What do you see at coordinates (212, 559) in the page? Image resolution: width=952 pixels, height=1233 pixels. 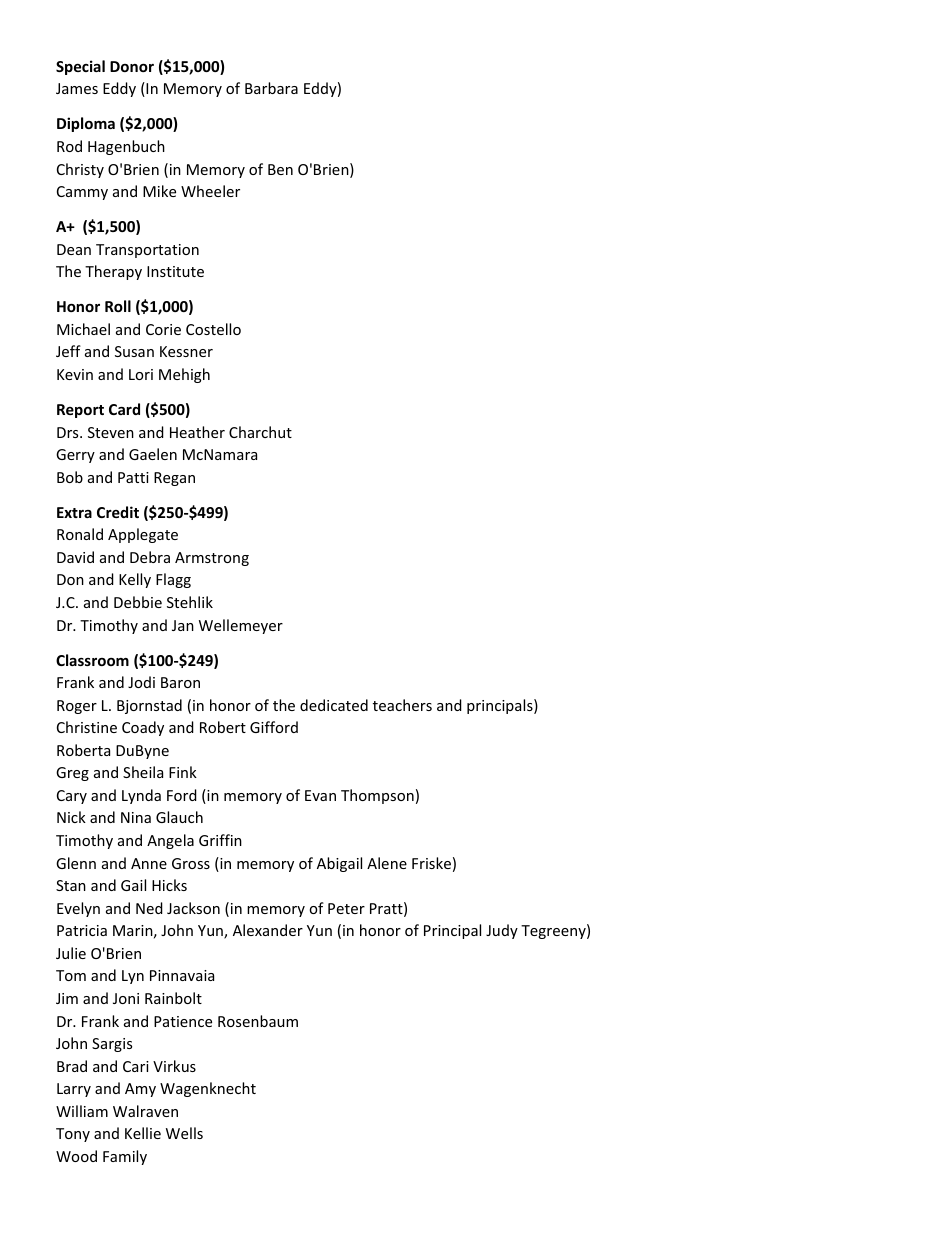 I see `Armstrong` at bounding box center [212, 559].
